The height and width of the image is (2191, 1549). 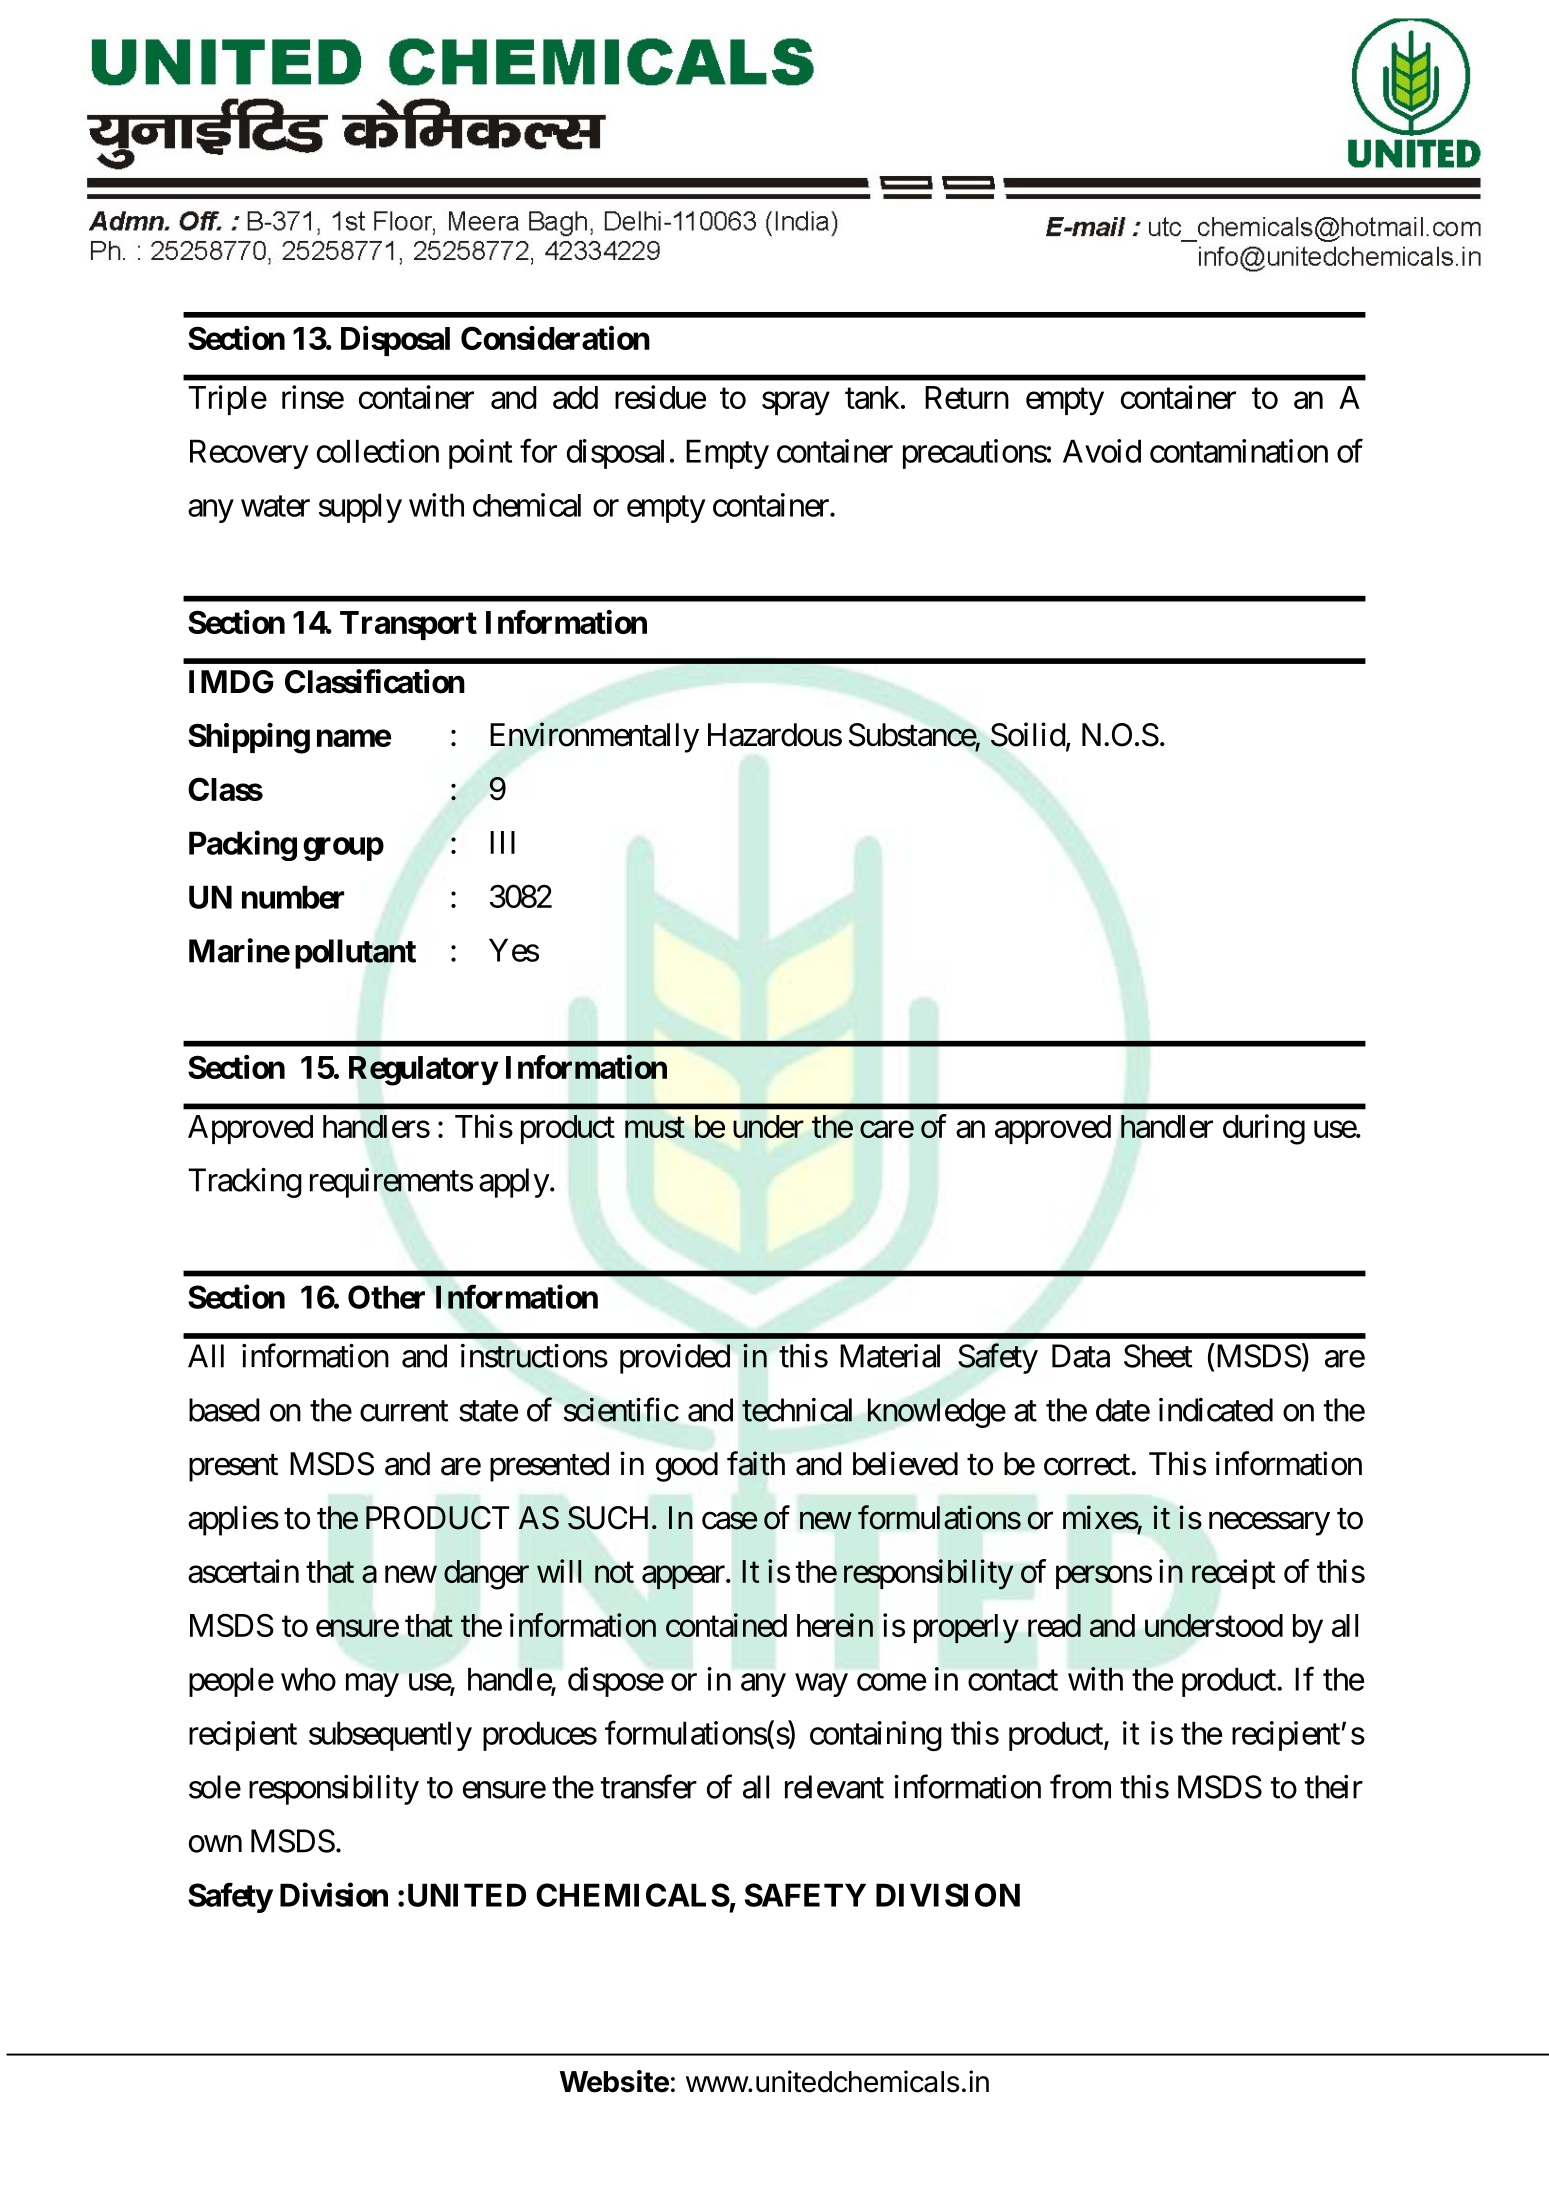 What do you see at coordinates (372, 1685) in the image?
I see `may` at bounding box center [372, 1685].
